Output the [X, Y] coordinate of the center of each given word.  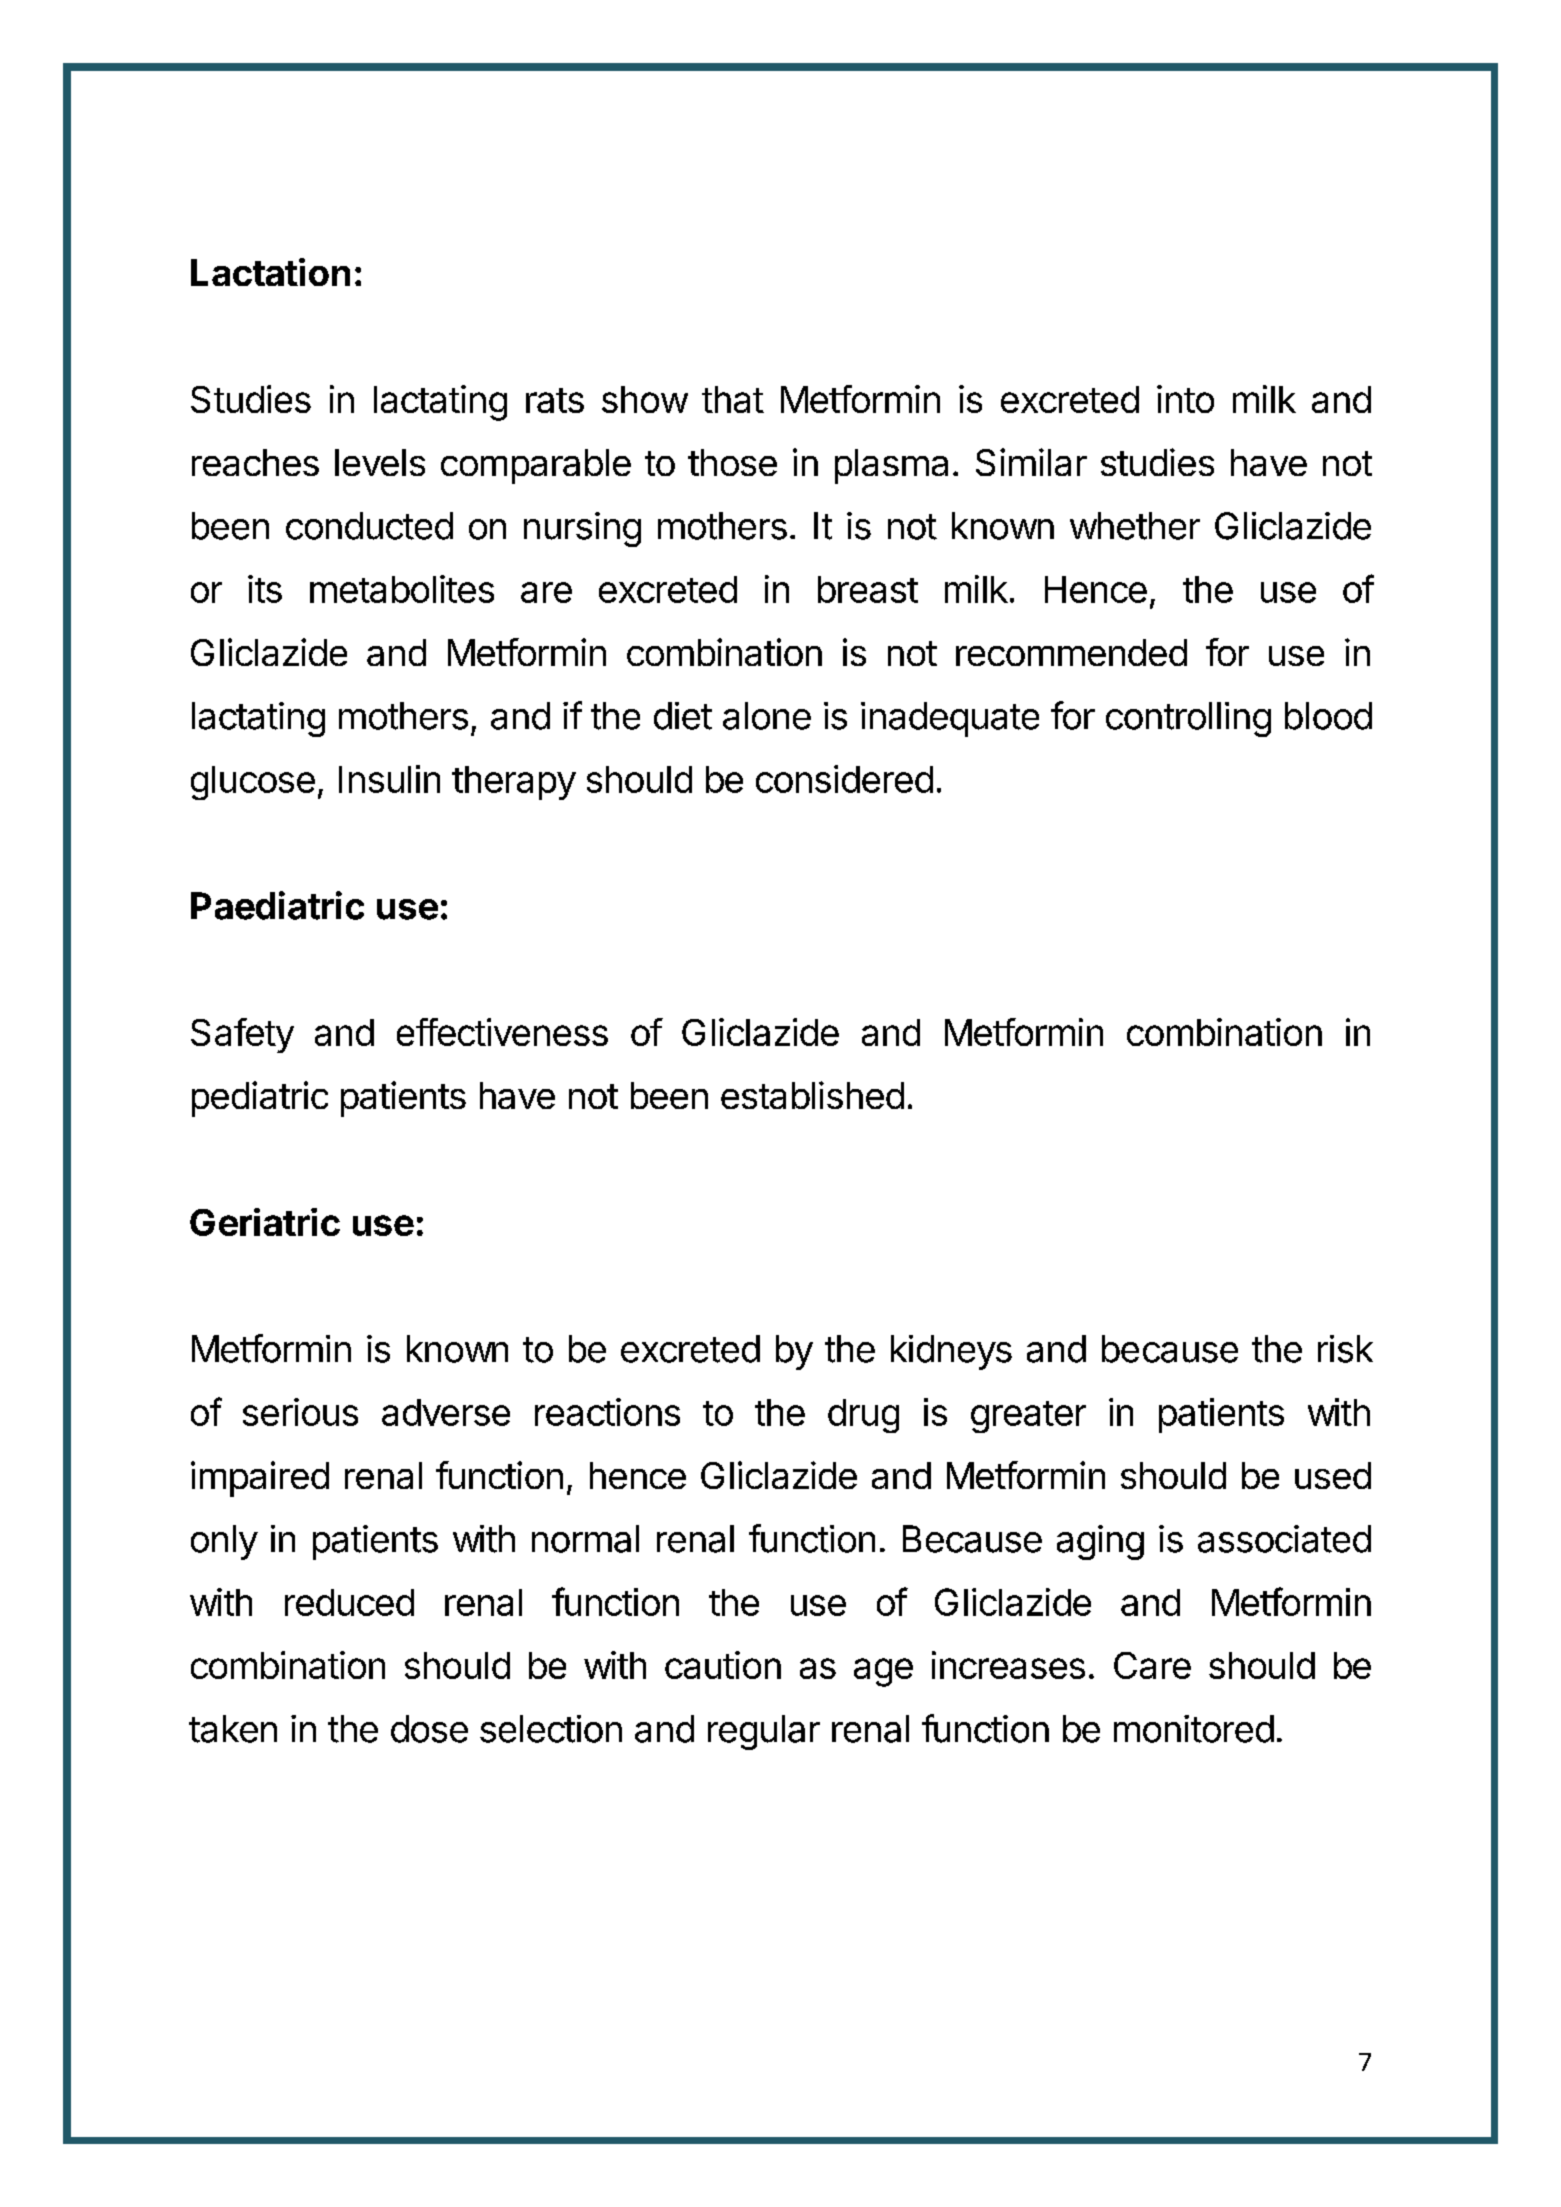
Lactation [270, 272]
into [1185, 399]
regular [764, 1732]
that [733, 399]
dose [429, 1729]
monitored [1194, 1729]
